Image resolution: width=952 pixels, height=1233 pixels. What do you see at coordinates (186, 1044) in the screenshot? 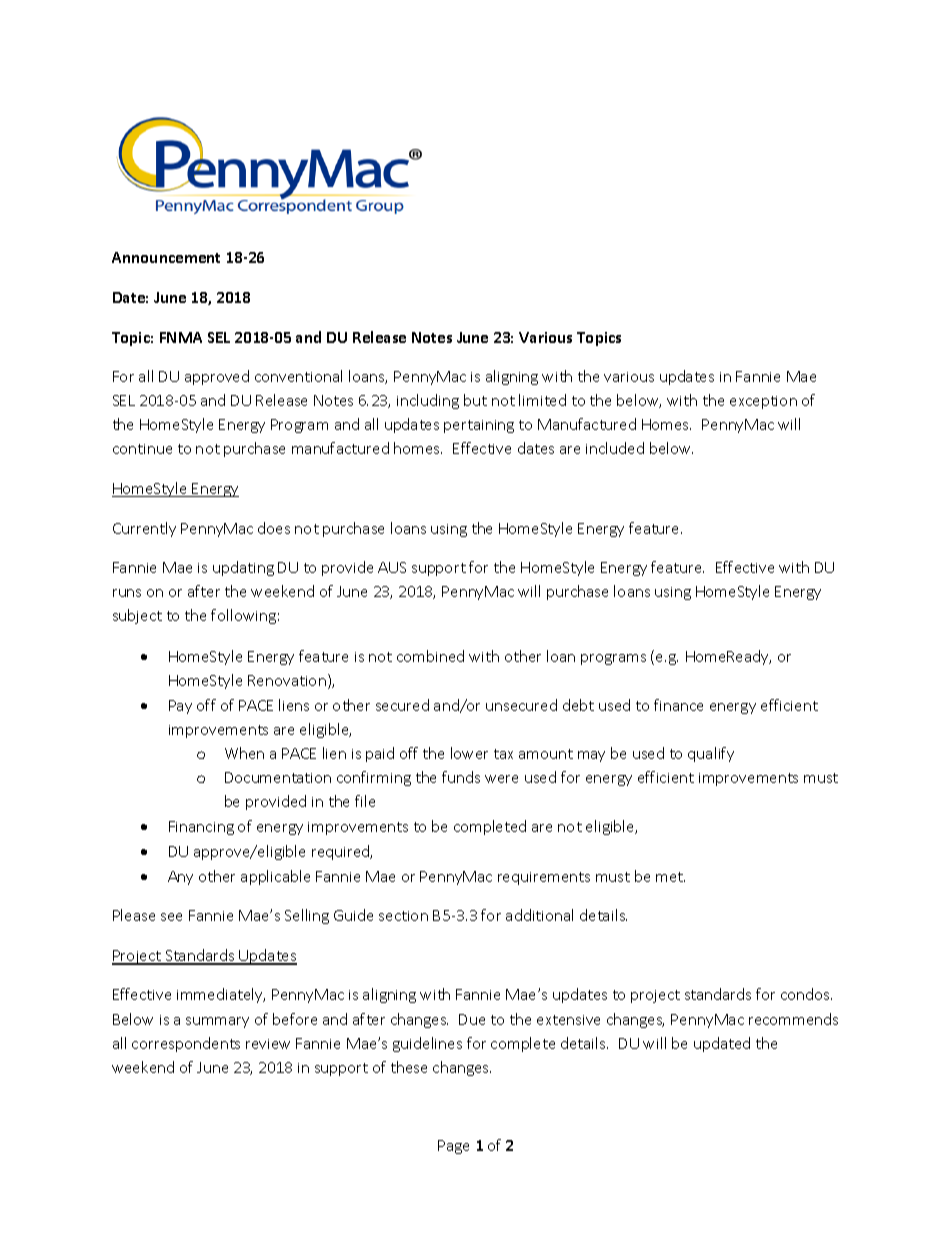
I see `correspondents` at bounding box center [186, 1044].
